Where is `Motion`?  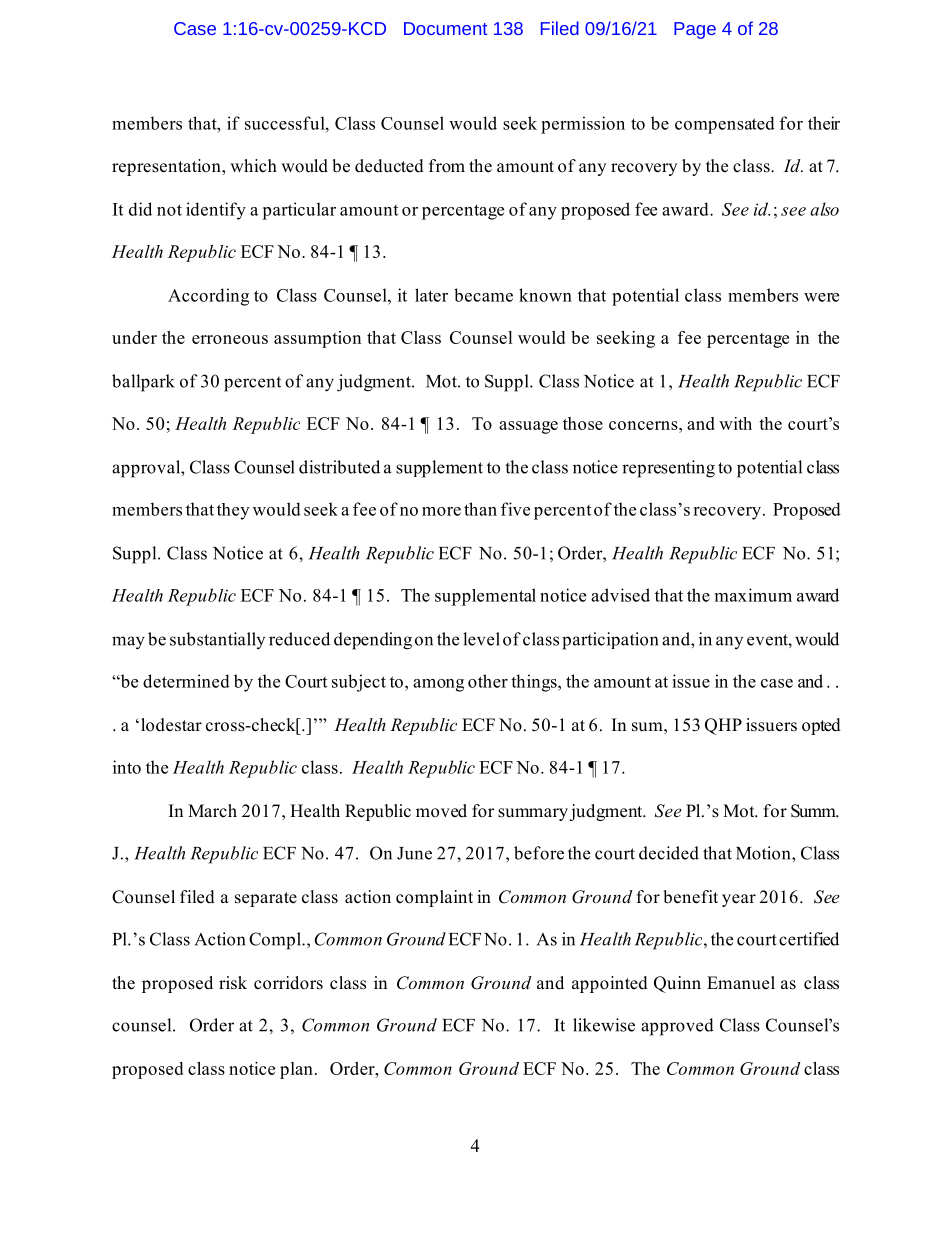
Motion is located at coordinates (764, 853).
